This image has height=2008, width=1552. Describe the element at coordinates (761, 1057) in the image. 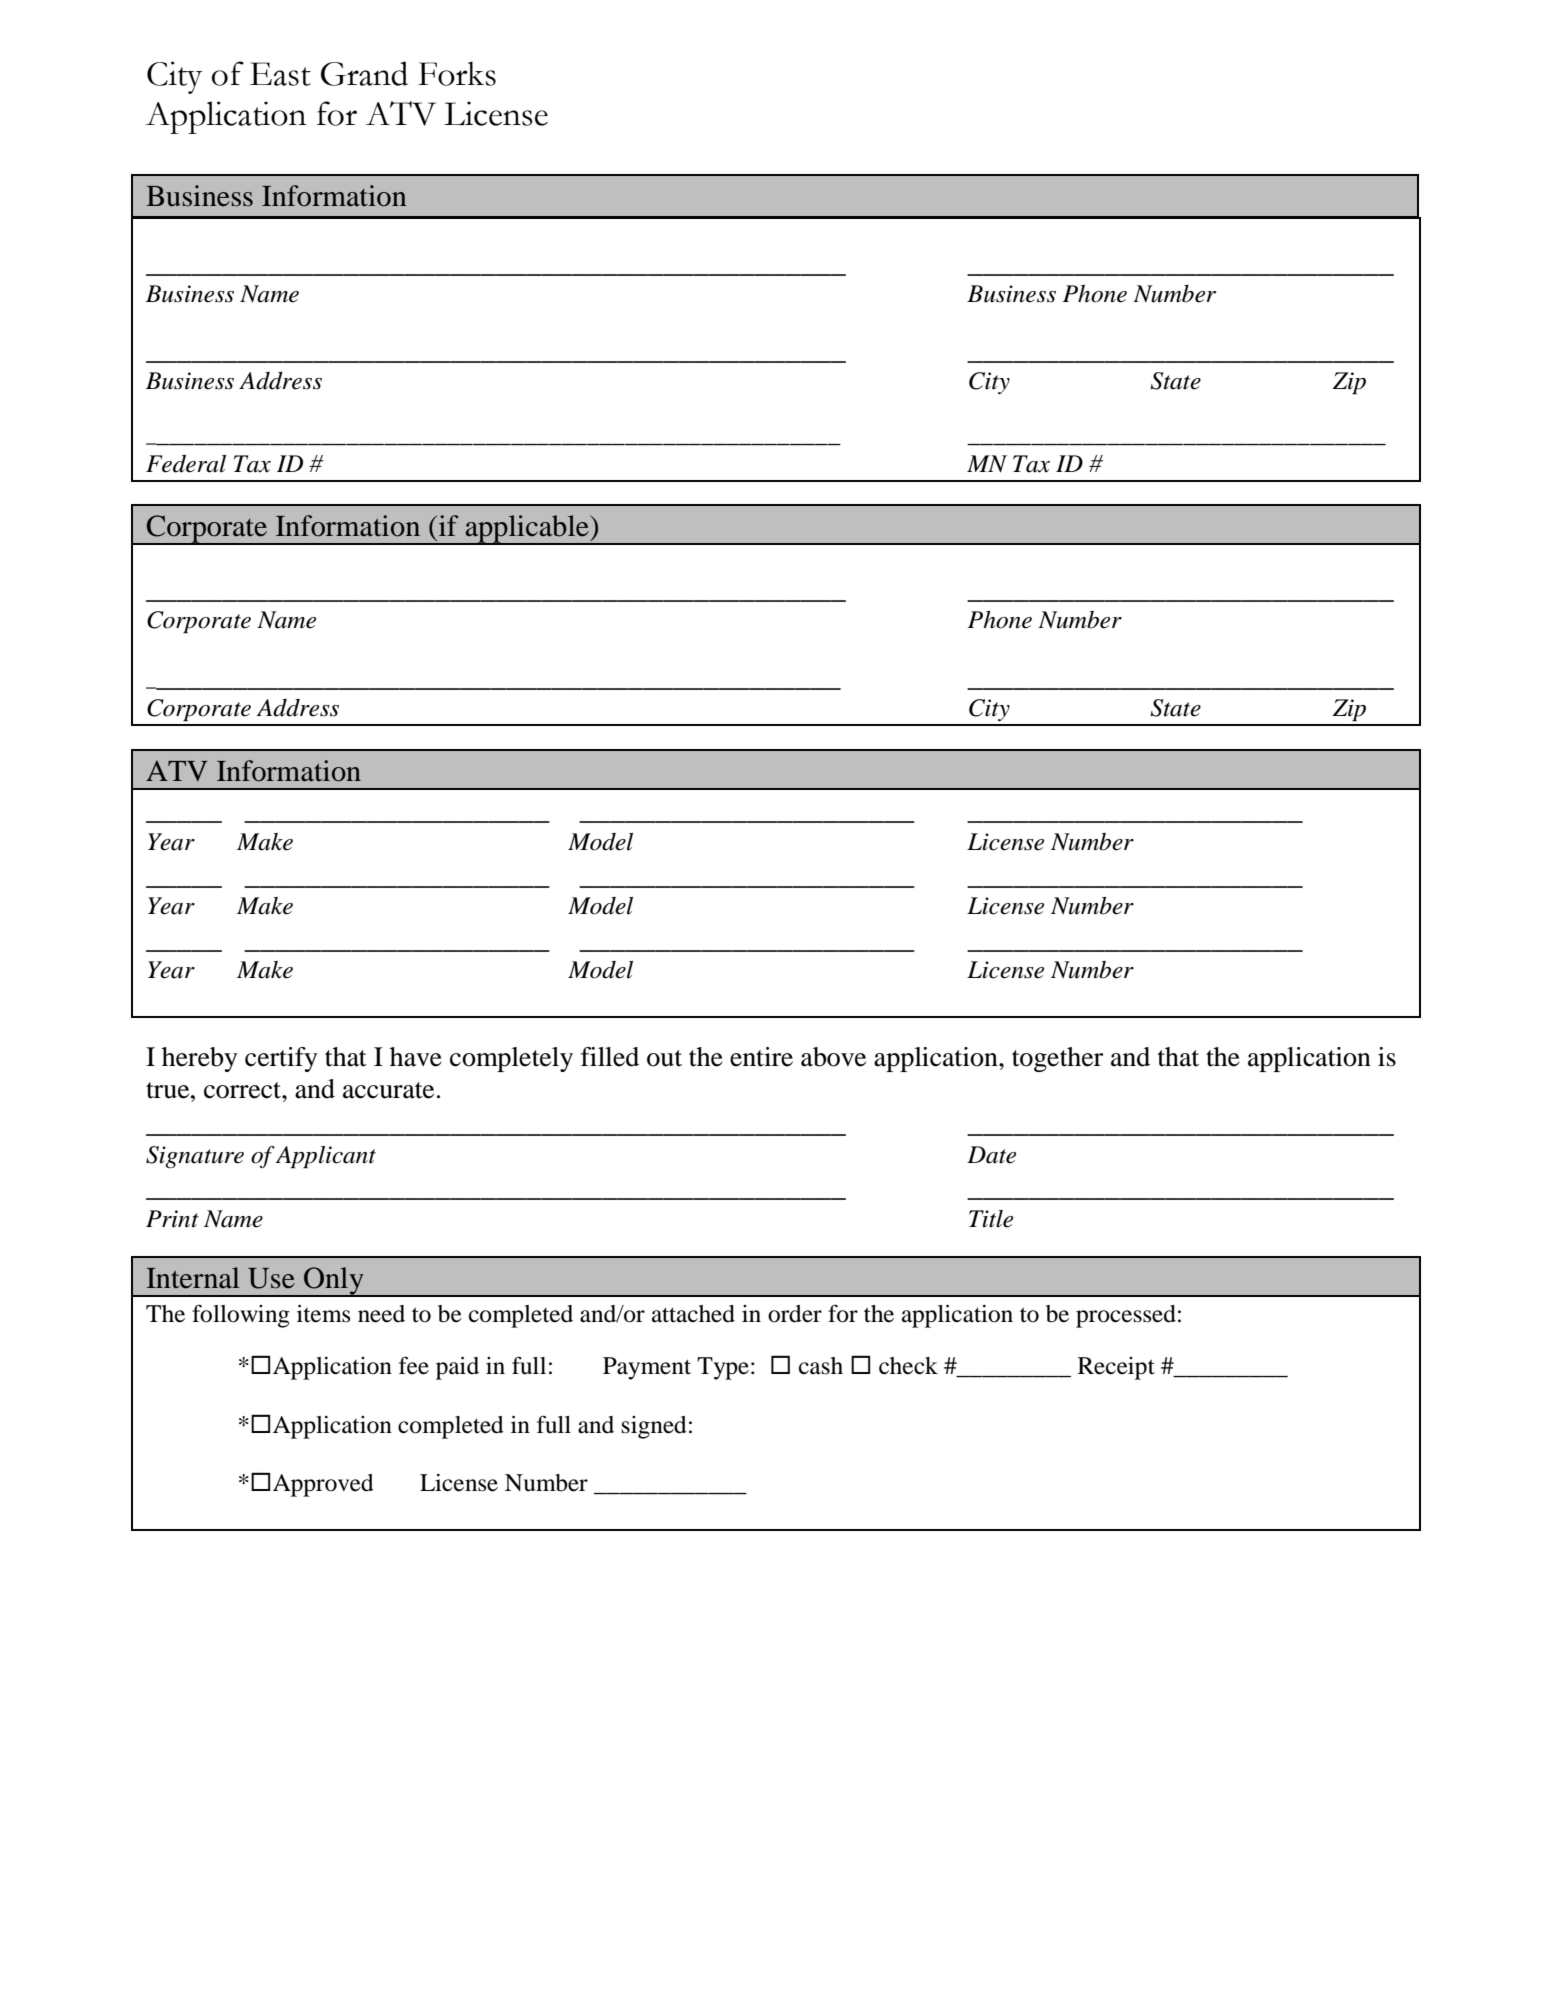

I see `entire` at that location.
